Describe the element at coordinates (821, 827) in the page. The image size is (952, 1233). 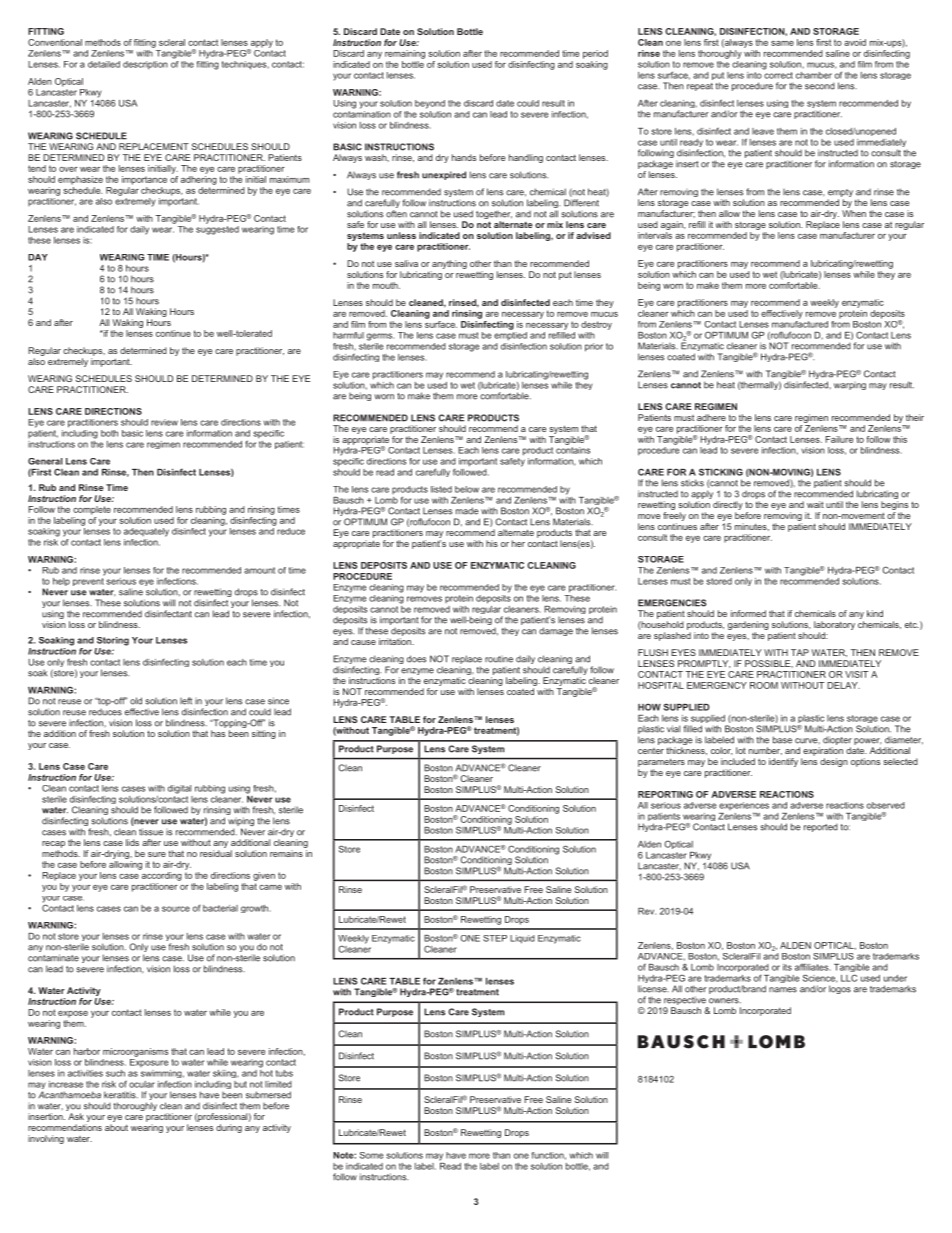
I see `reported` at that location.
